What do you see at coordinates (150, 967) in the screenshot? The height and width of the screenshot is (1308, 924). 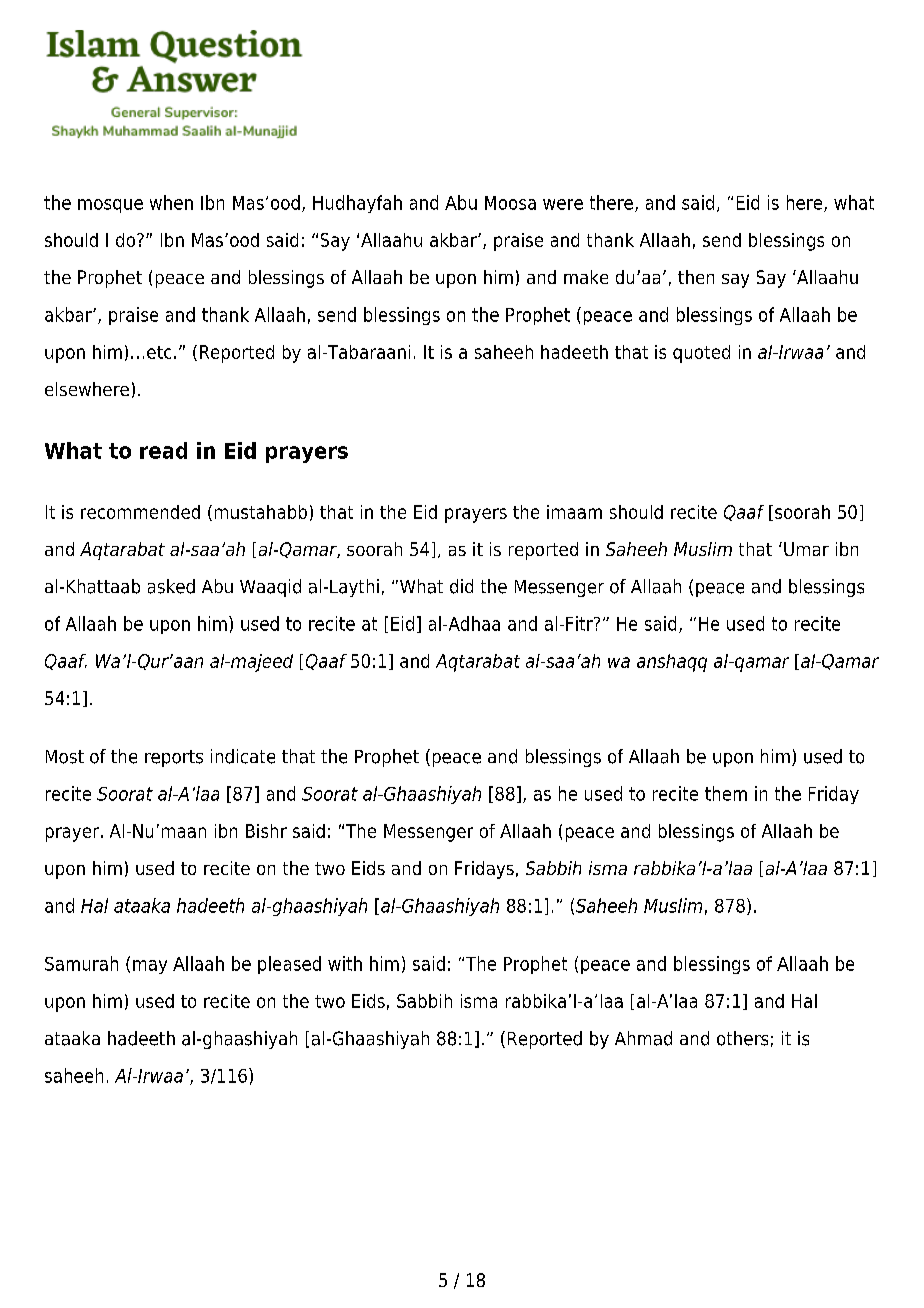 I see `may` at bounding box center [150, 967].
